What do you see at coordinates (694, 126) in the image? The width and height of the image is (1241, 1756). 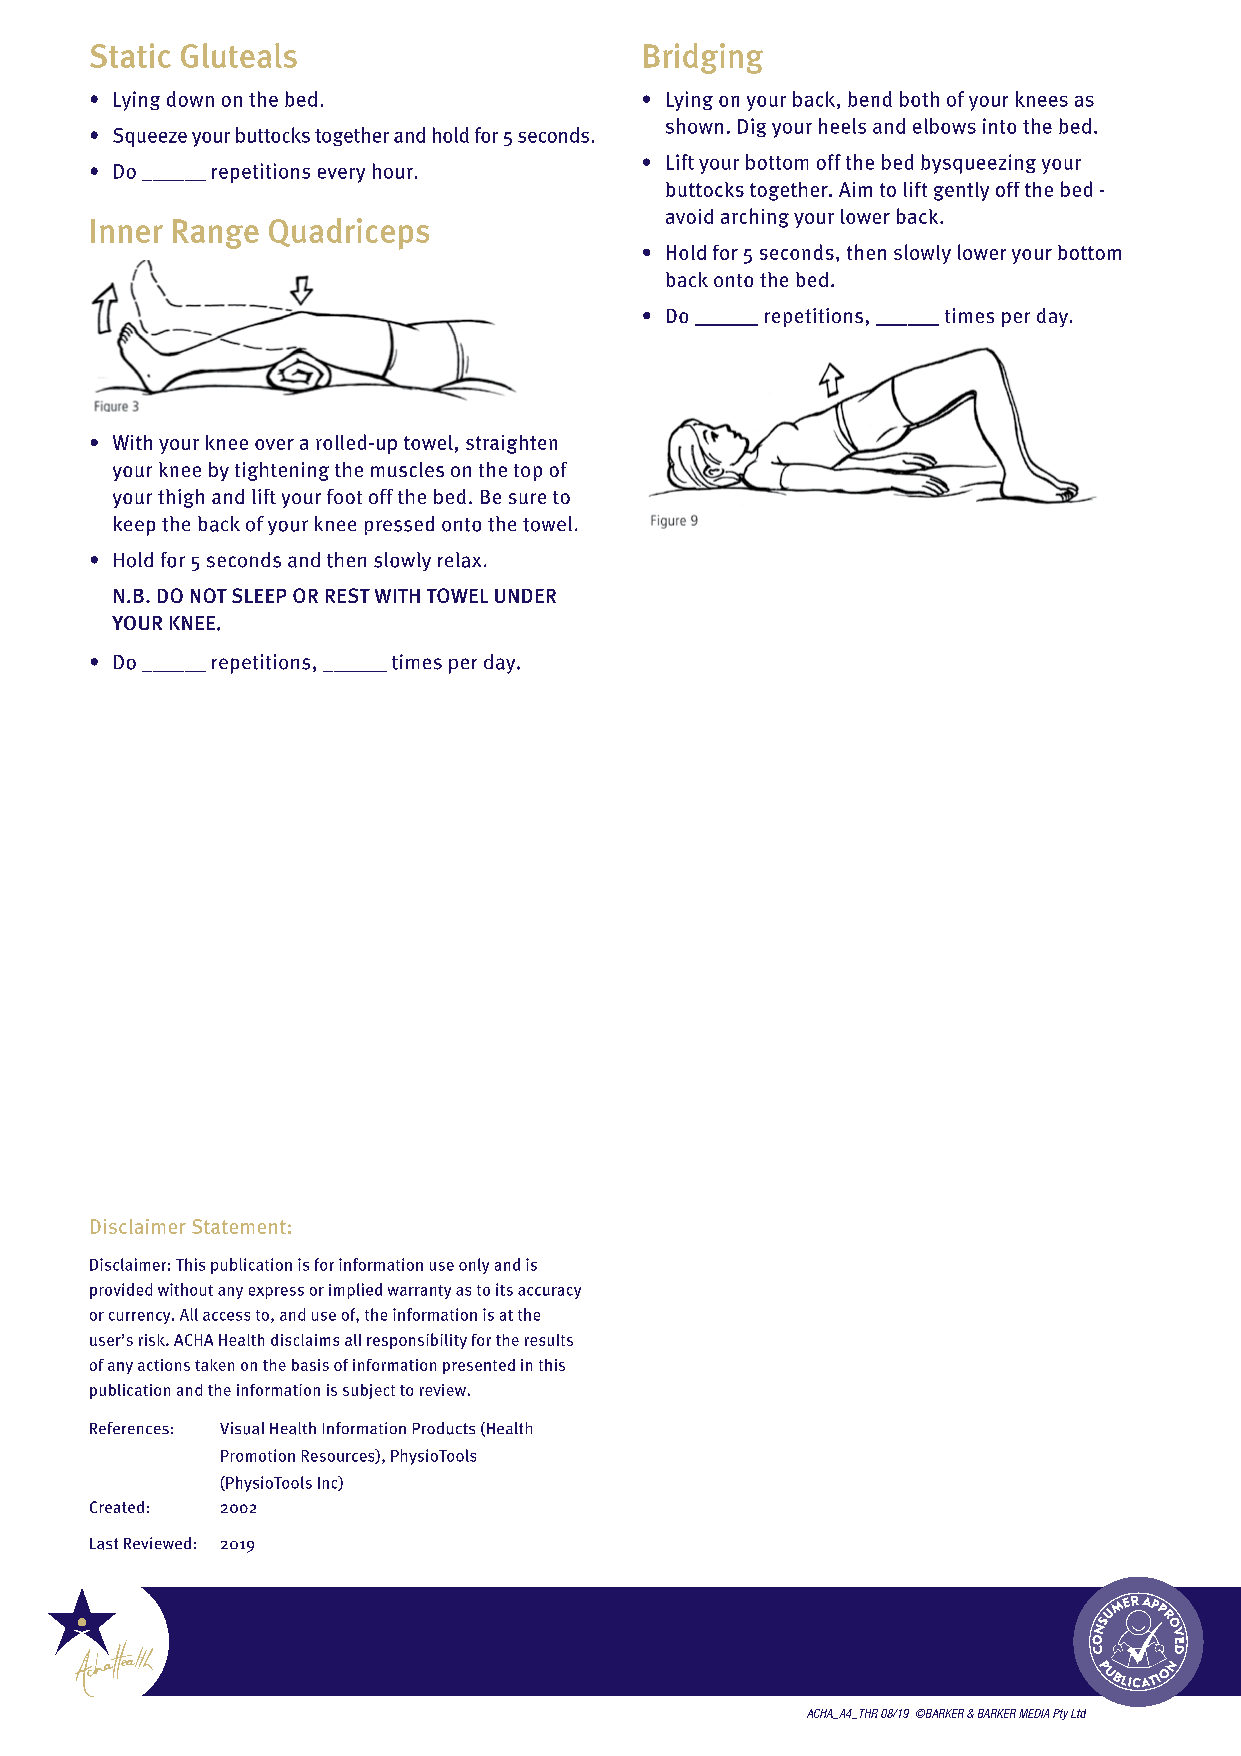 I see `shown` at bounding box center [694, 126].
